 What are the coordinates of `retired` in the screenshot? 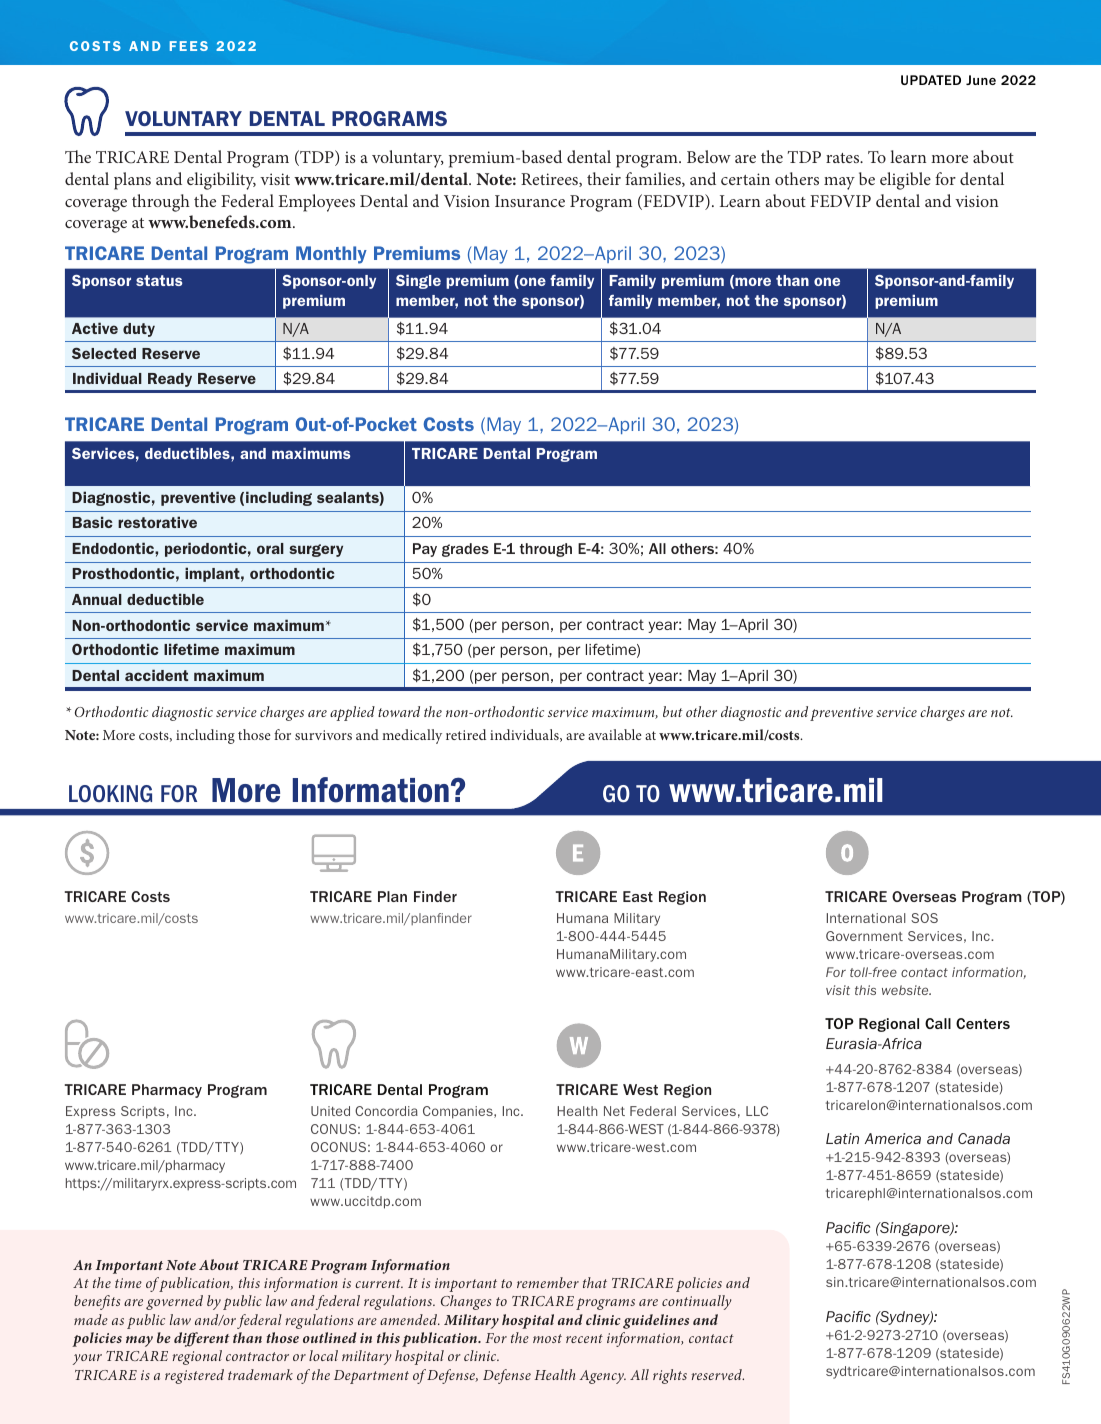 It's located at (466, 734).
